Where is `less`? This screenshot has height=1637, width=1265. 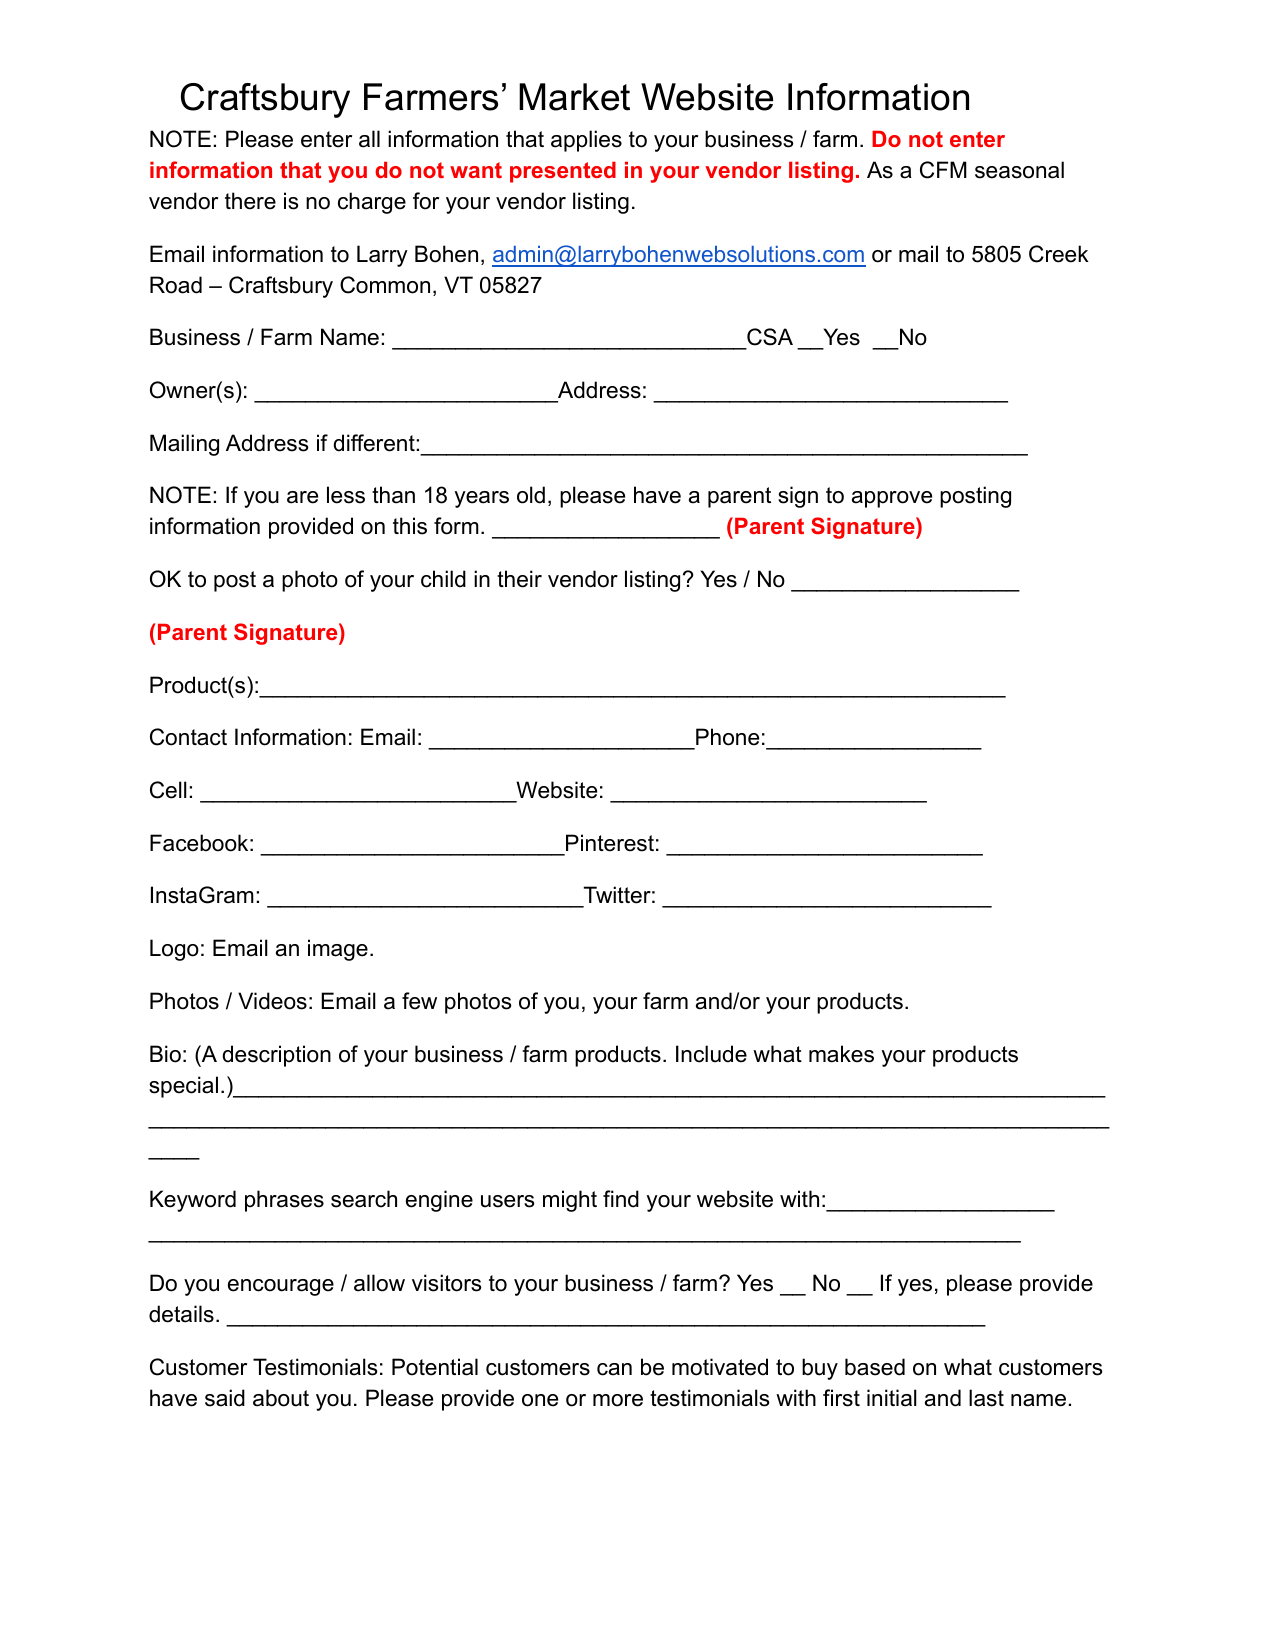
less is located at coordinates (346, 495).
